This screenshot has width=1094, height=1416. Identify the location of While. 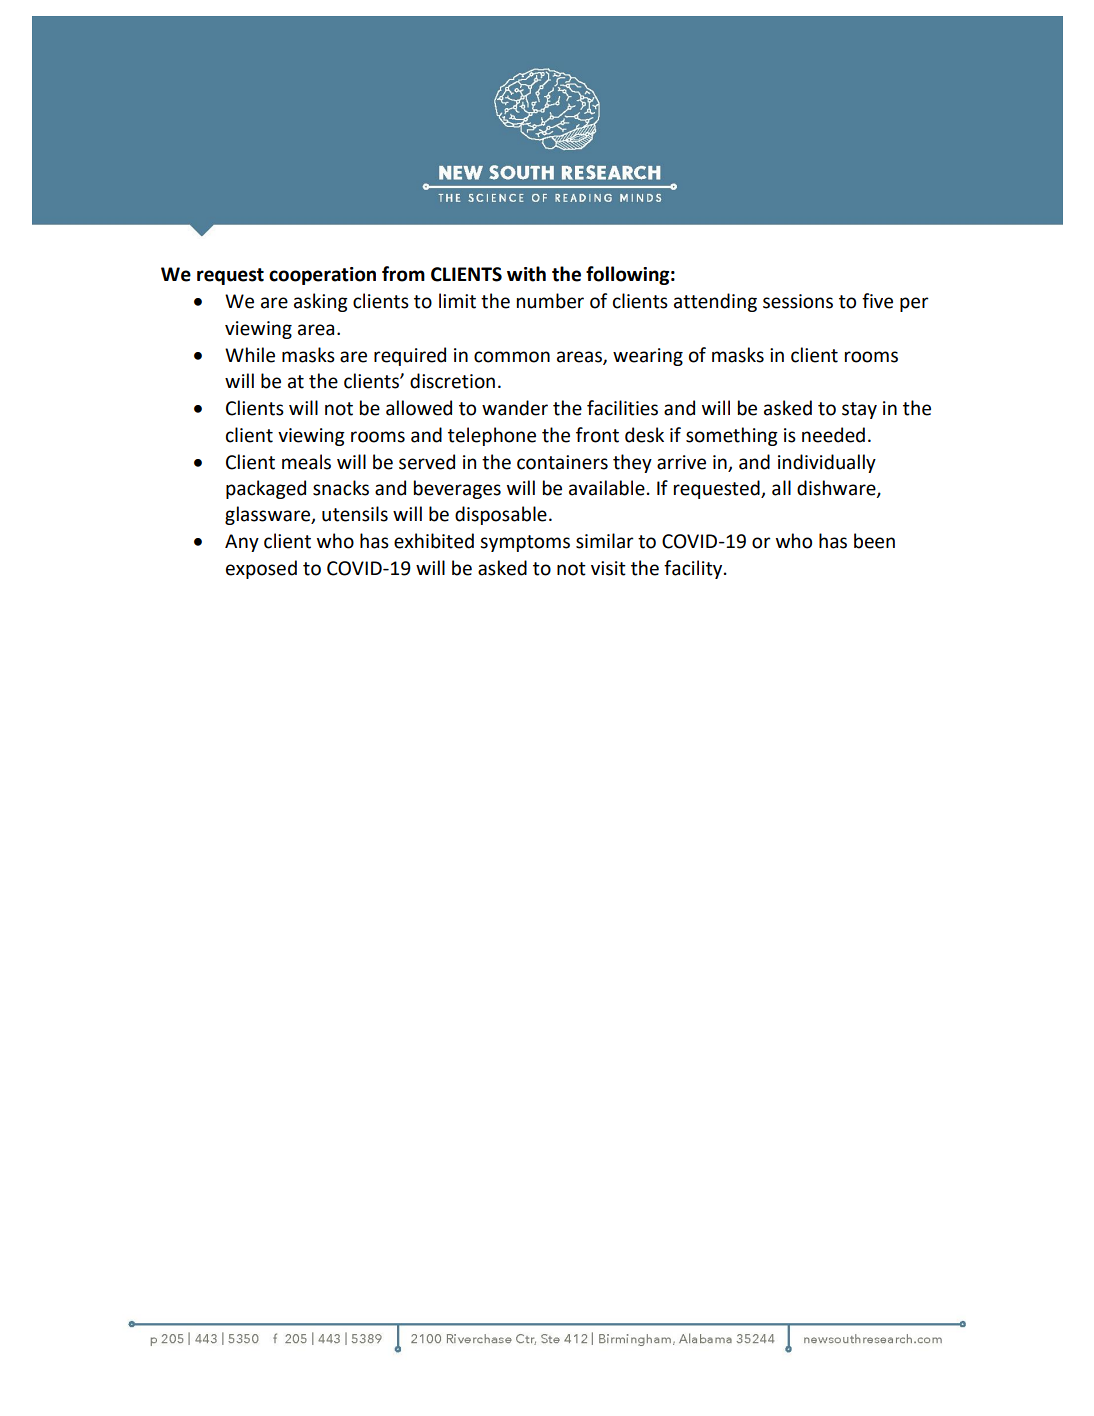
(250, 355).
